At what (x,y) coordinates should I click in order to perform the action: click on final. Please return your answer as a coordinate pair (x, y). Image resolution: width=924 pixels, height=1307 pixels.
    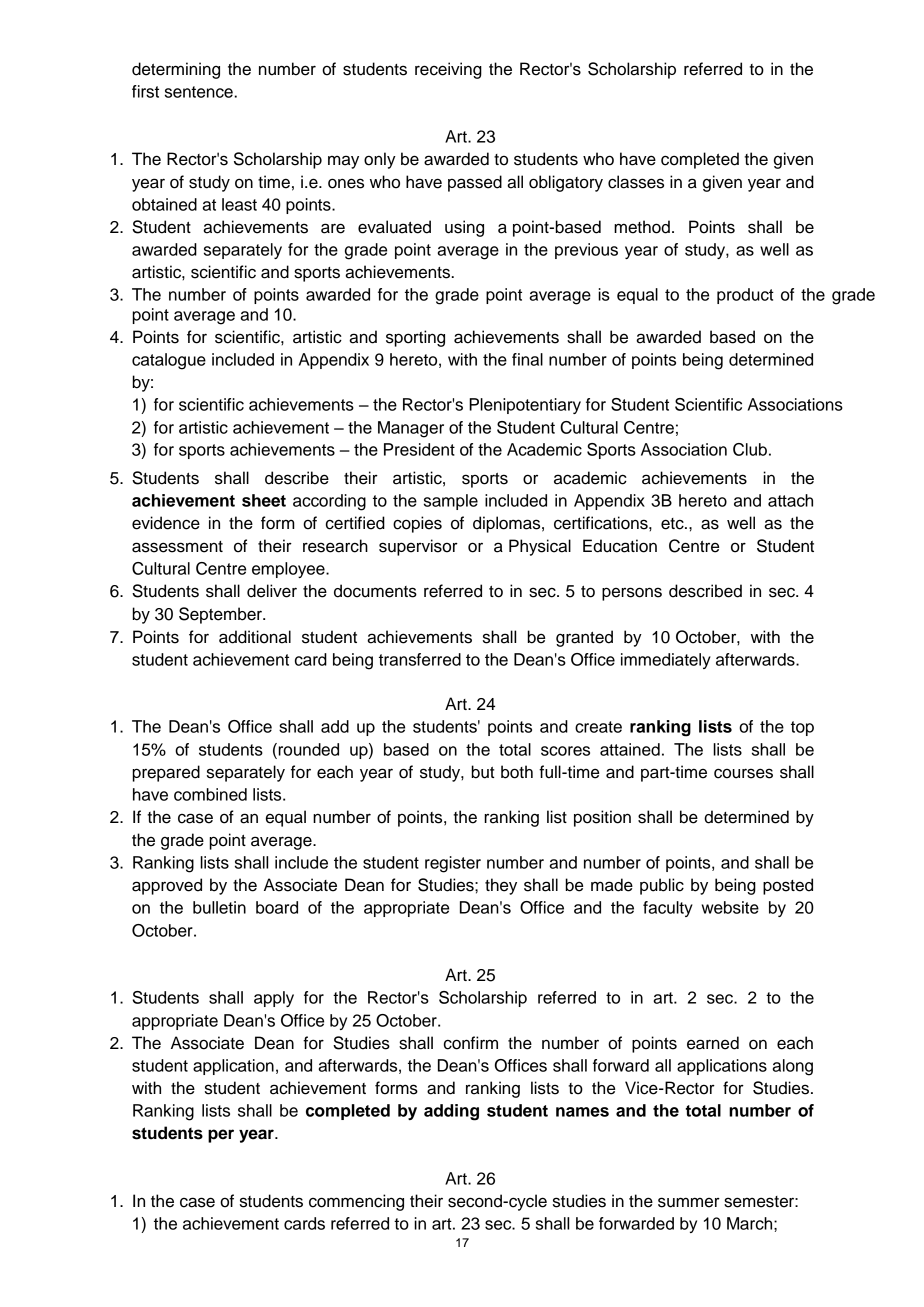
    Looking at the image, I should click on (527, 359).
